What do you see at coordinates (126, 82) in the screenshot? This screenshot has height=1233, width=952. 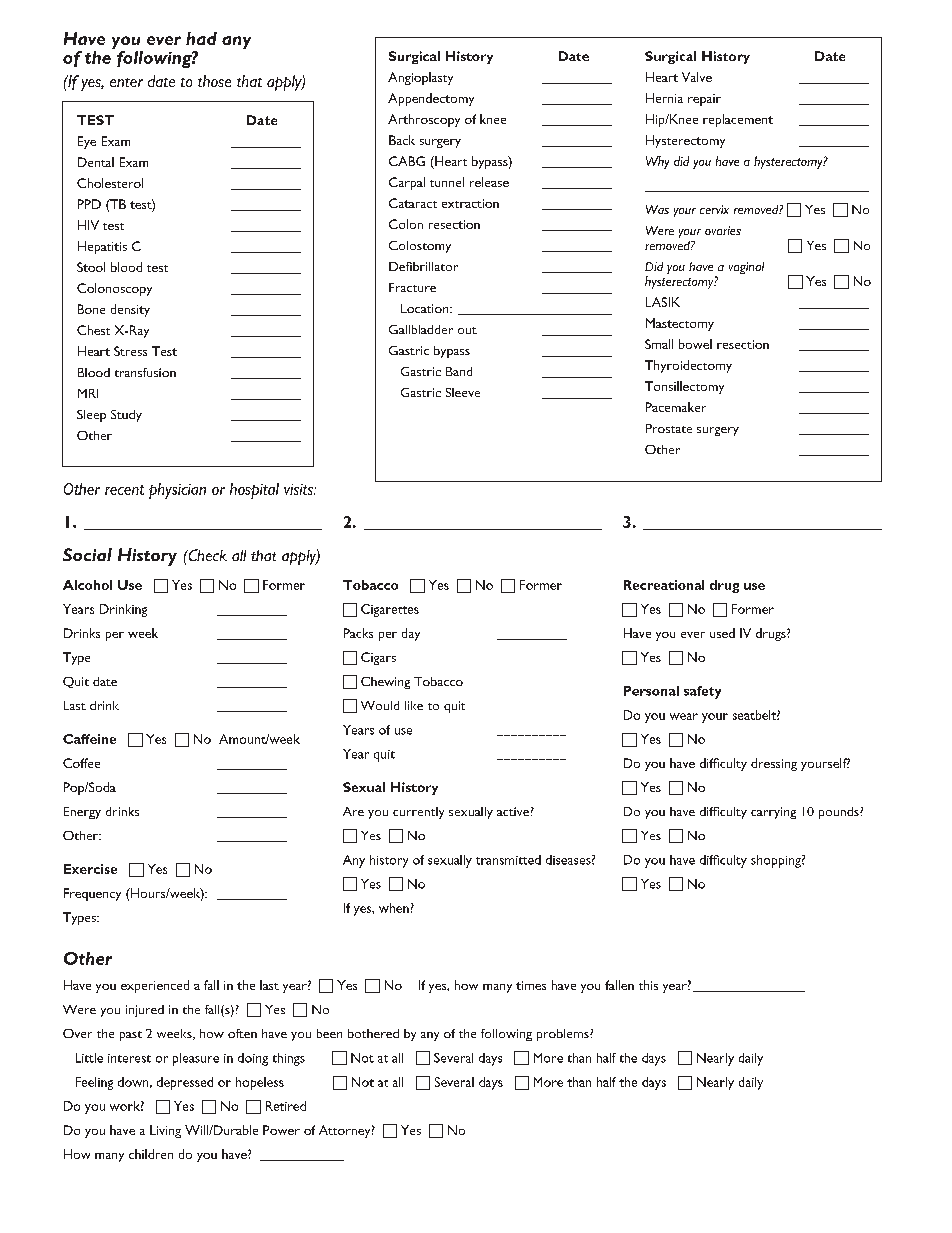 I see `enter` at bounding box center [126, 82].
